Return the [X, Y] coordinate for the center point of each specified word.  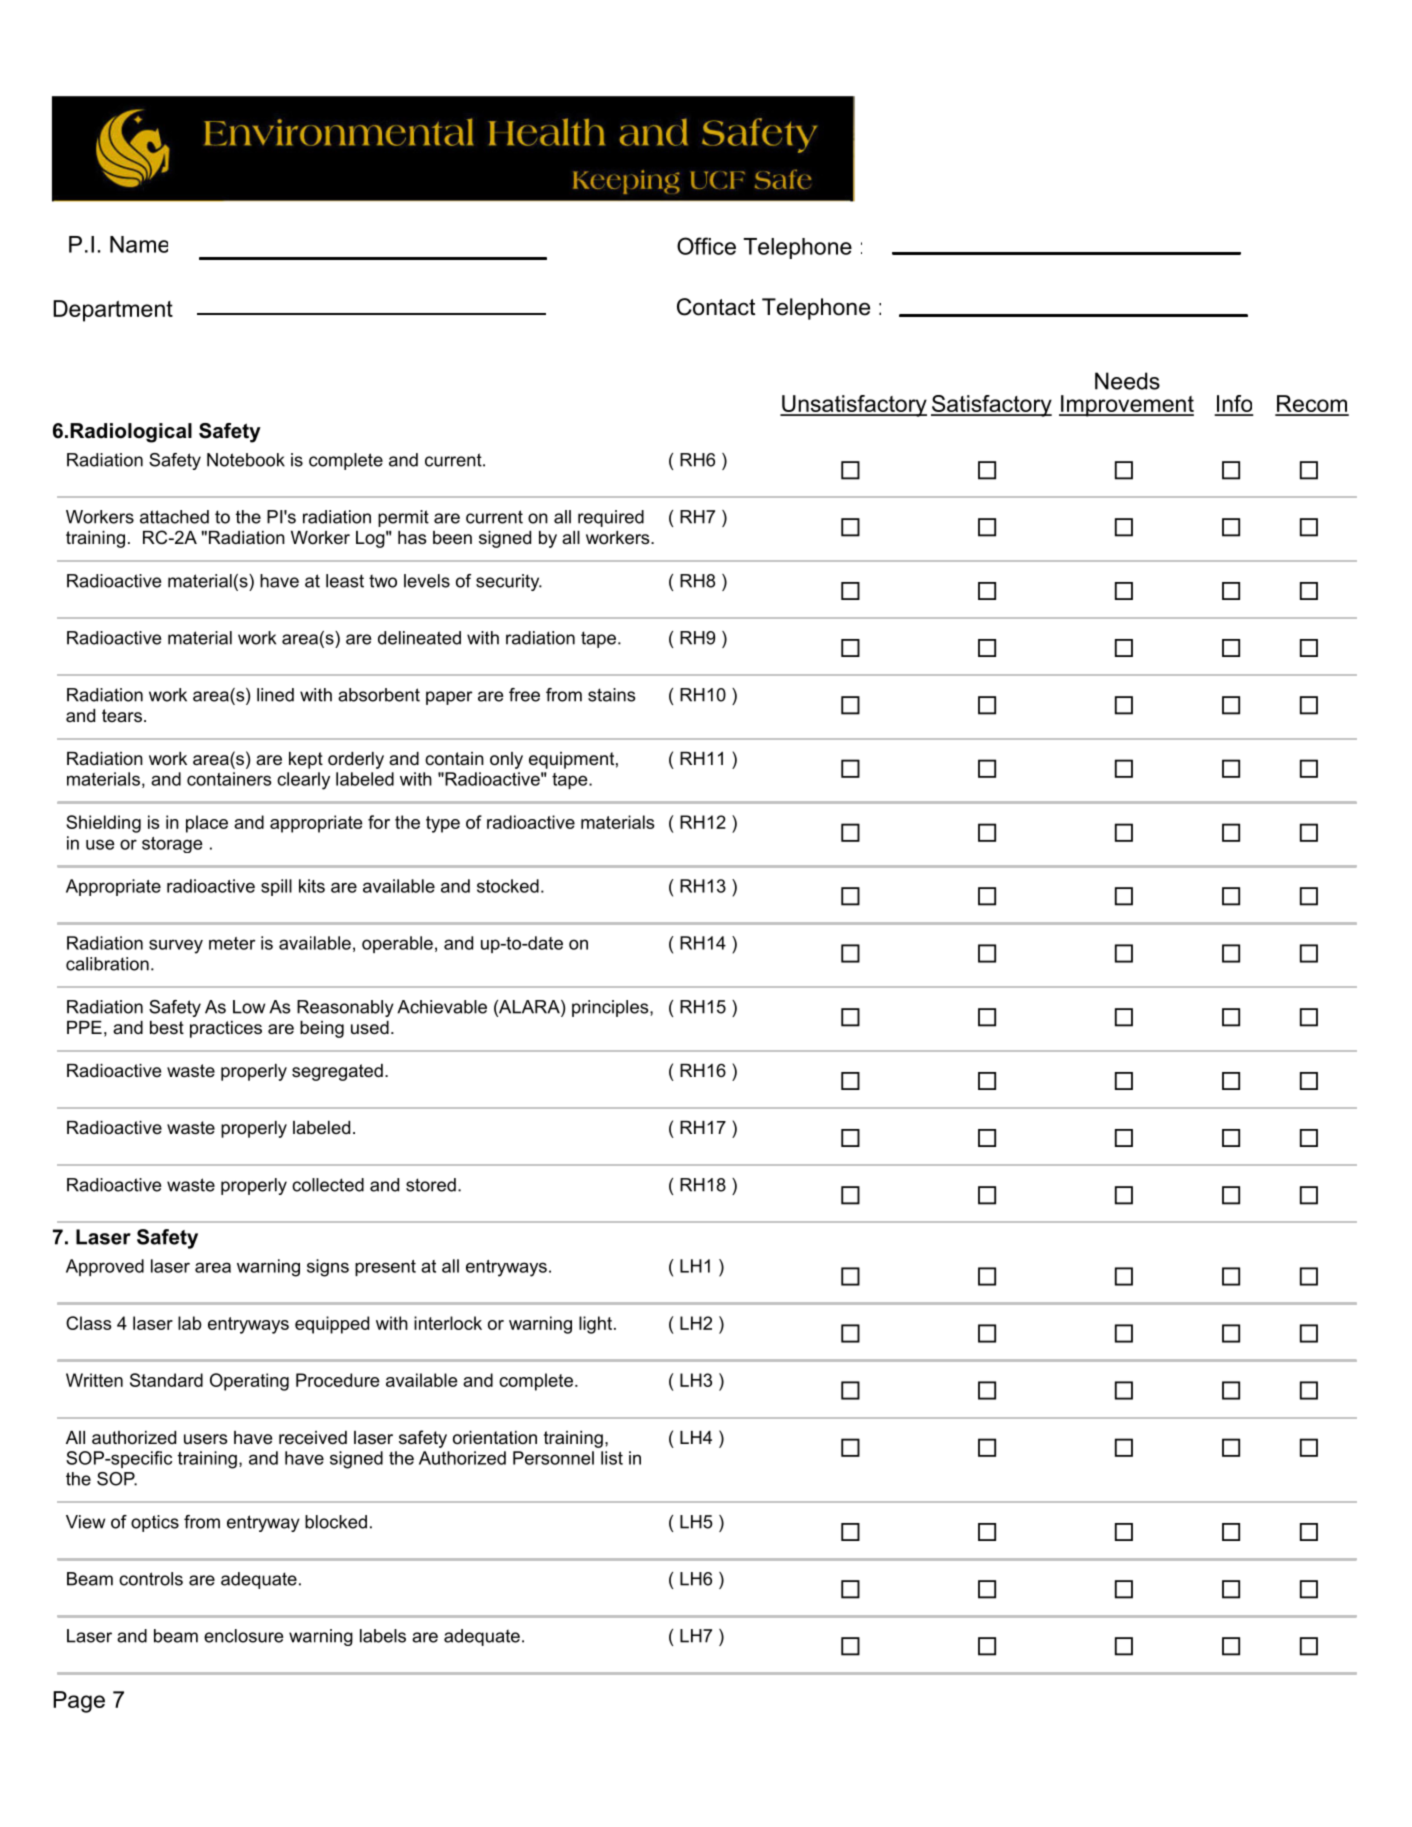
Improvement [1126, 406]
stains [612, 695]
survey [176, 946]
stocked [508, 886]
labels [383, 1636]
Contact [716, 307]
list [612, 1458]
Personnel [553, 1458]
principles [611, 1008]
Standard [166, 1380]
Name [139, 244]
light [597, 1325]
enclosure [243, 1636]
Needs [1127, 381]
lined [275, 695]
